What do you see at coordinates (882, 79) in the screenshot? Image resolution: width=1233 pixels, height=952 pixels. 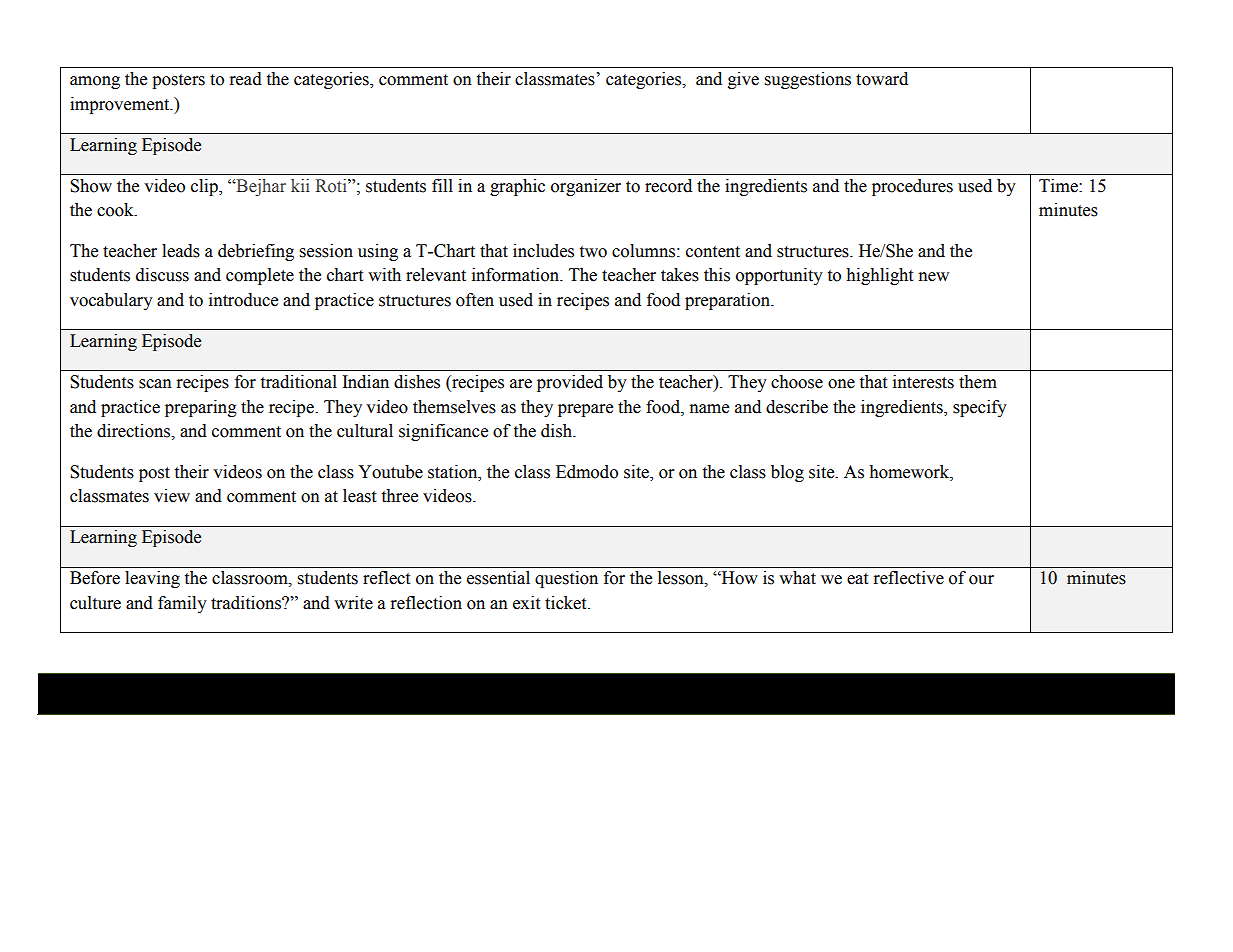 I see `toward` at bounding box center [882, 79].
